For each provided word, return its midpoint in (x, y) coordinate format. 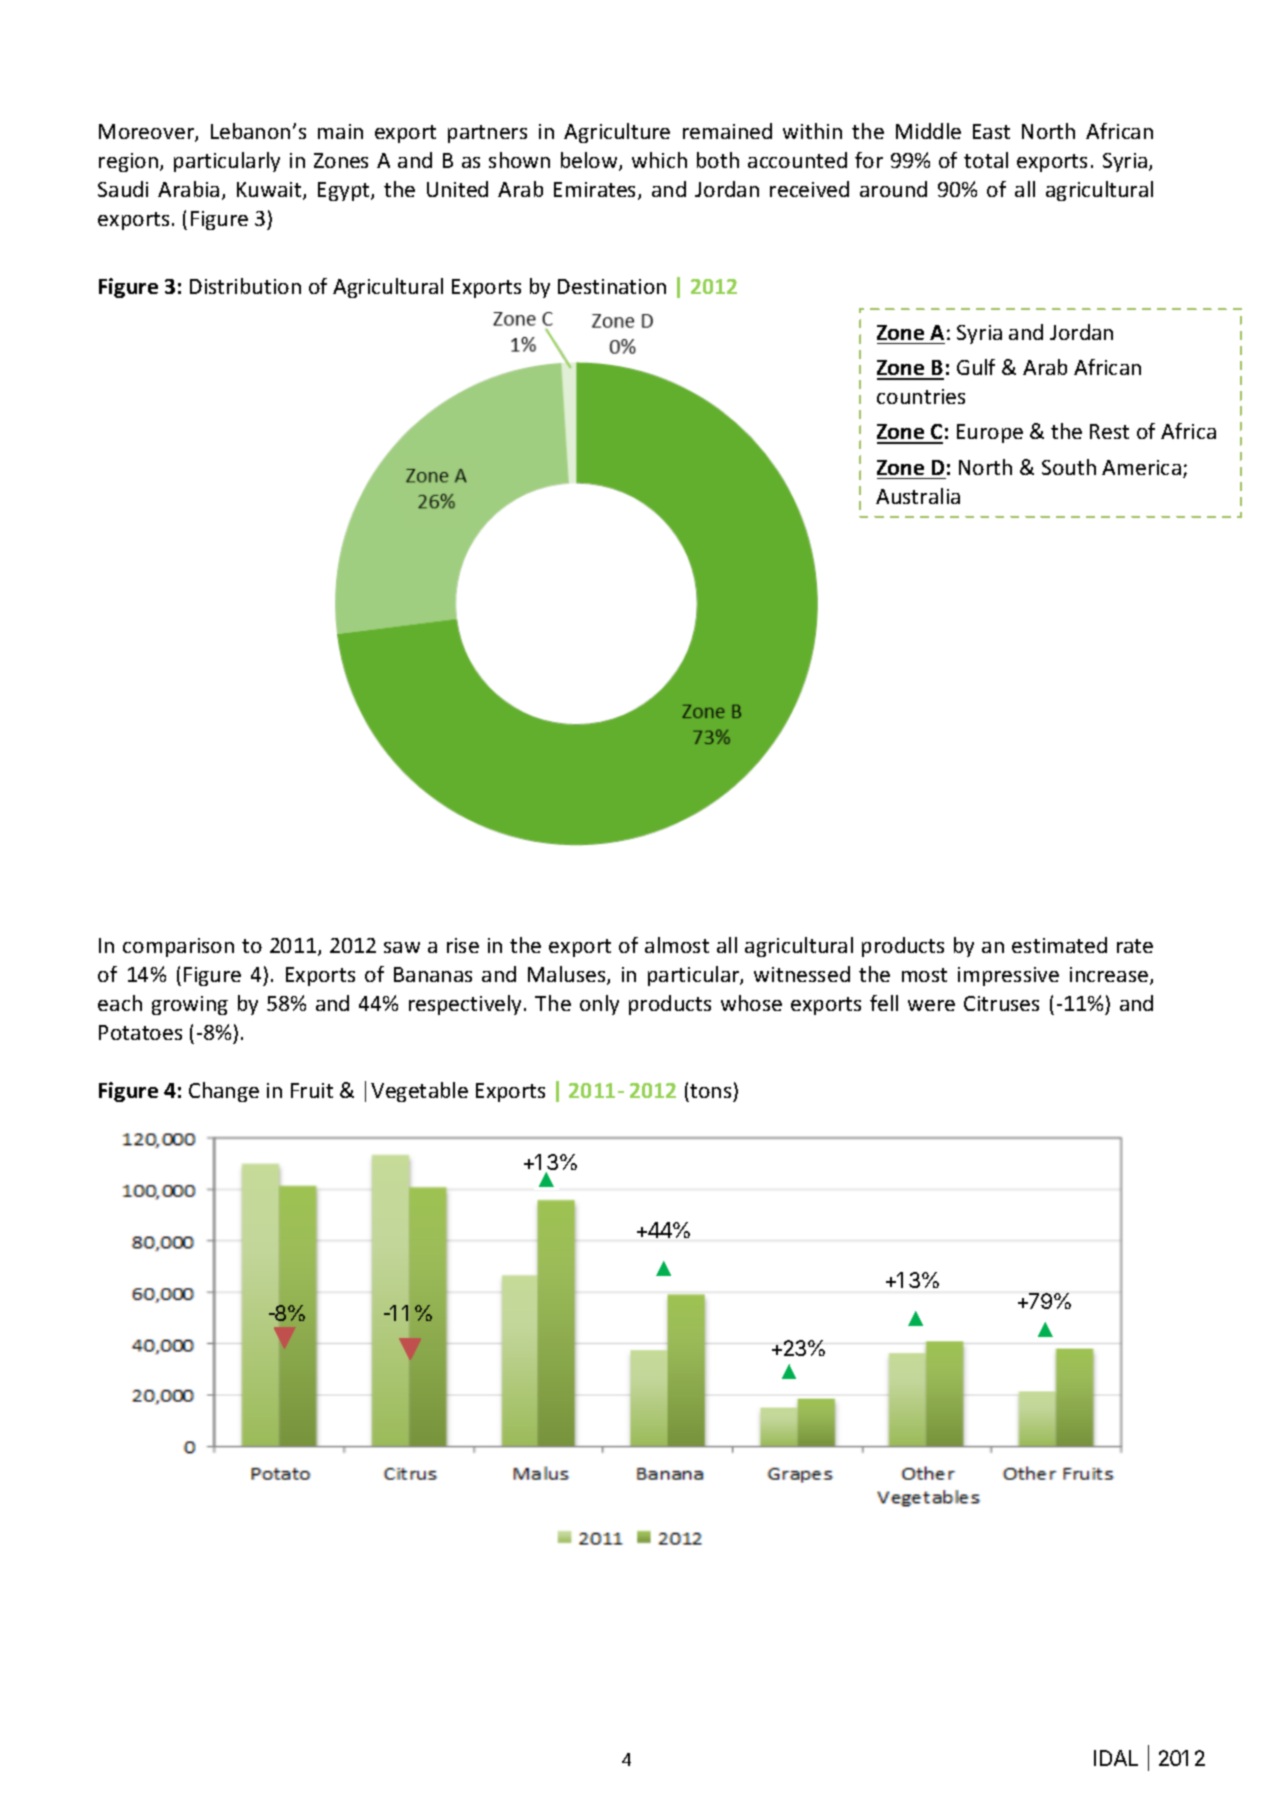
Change (224, 1092)
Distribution (245, 286)
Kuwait (270, 191)
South (1069, 467)
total (986, 160)
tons (710, 1091)
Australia (918, 496)
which (659, 160)
